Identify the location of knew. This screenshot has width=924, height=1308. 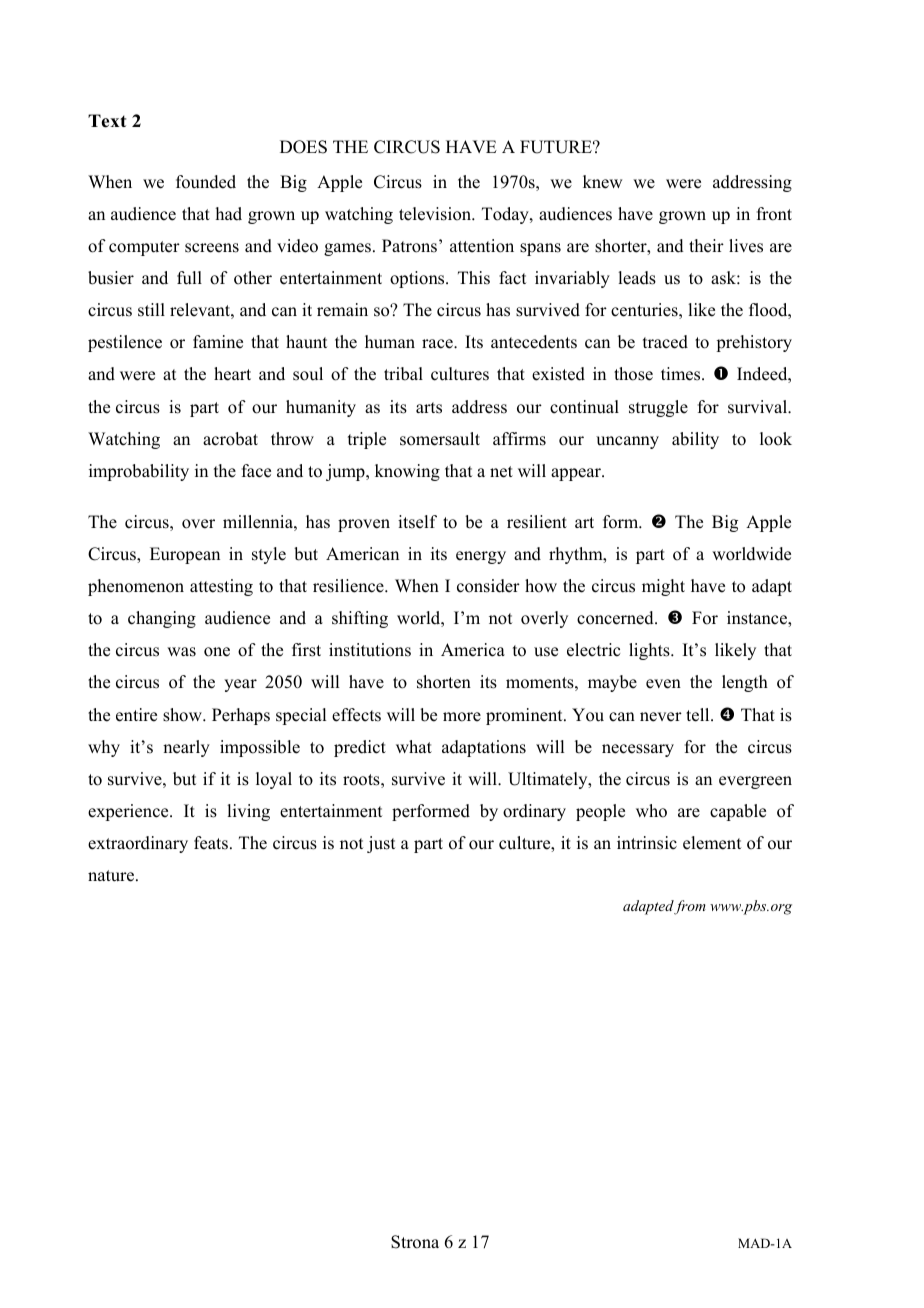
(602, 182).
